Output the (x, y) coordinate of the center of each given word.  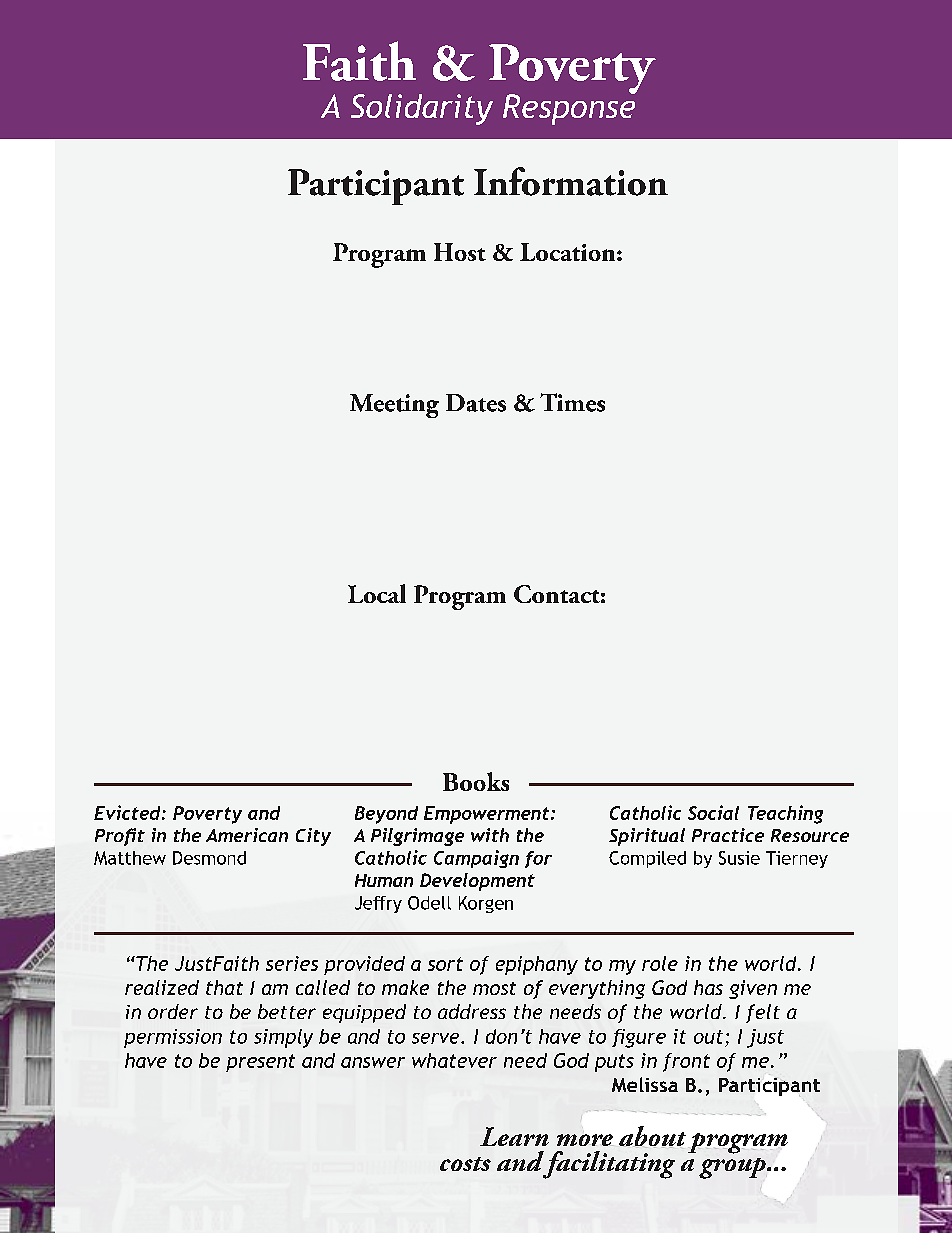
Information (571, 181)
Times (572, 402)
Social (713, 812)
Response (569, 108)
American (247, 835)
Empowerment (488, 815)
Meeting (394, 406)
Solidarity (422, 109)
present (260, 1063)
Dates (476, 403)
